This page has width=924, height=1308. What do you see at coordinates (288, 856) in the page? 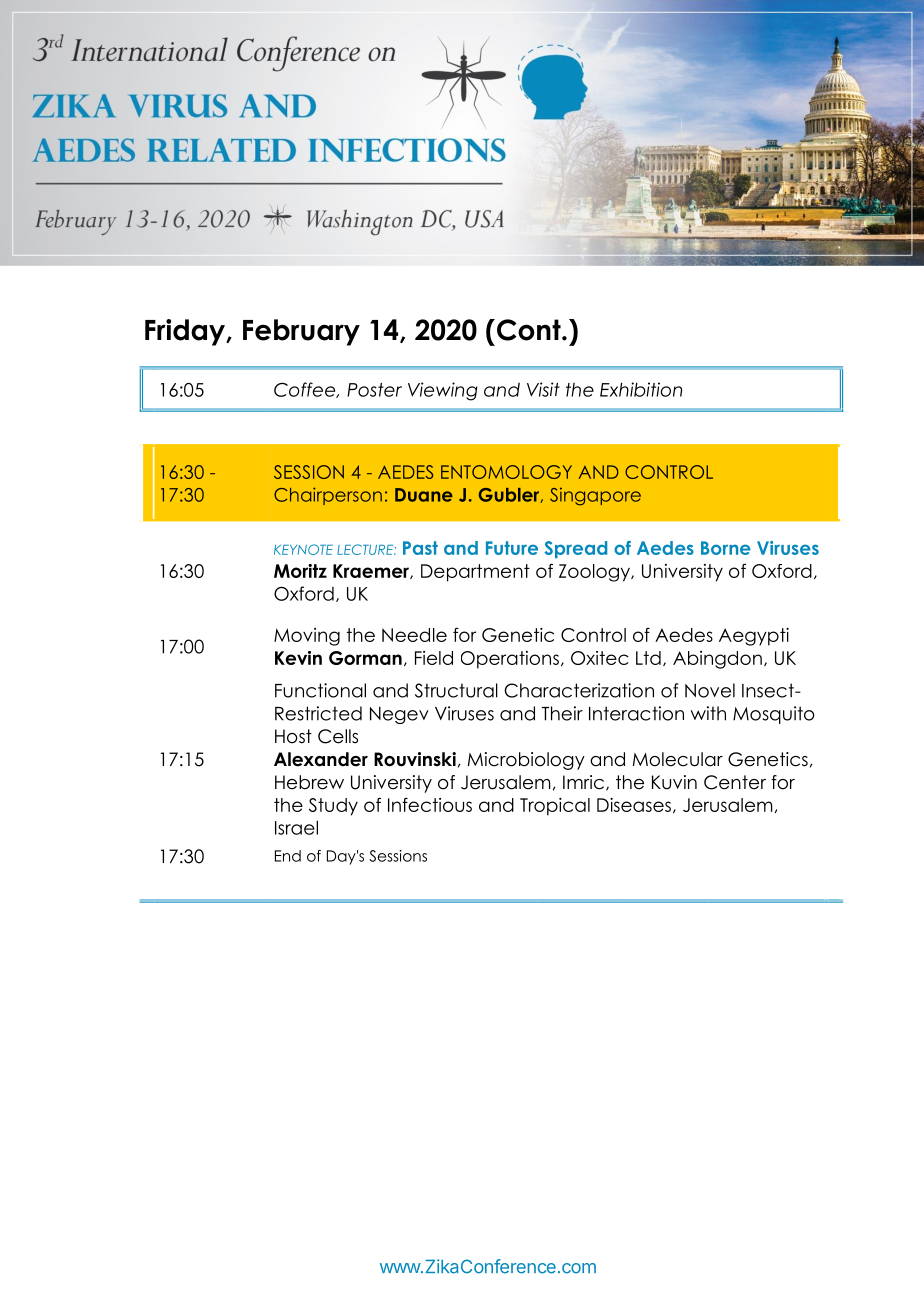
I see `End` at bounding box center [288, 856].
